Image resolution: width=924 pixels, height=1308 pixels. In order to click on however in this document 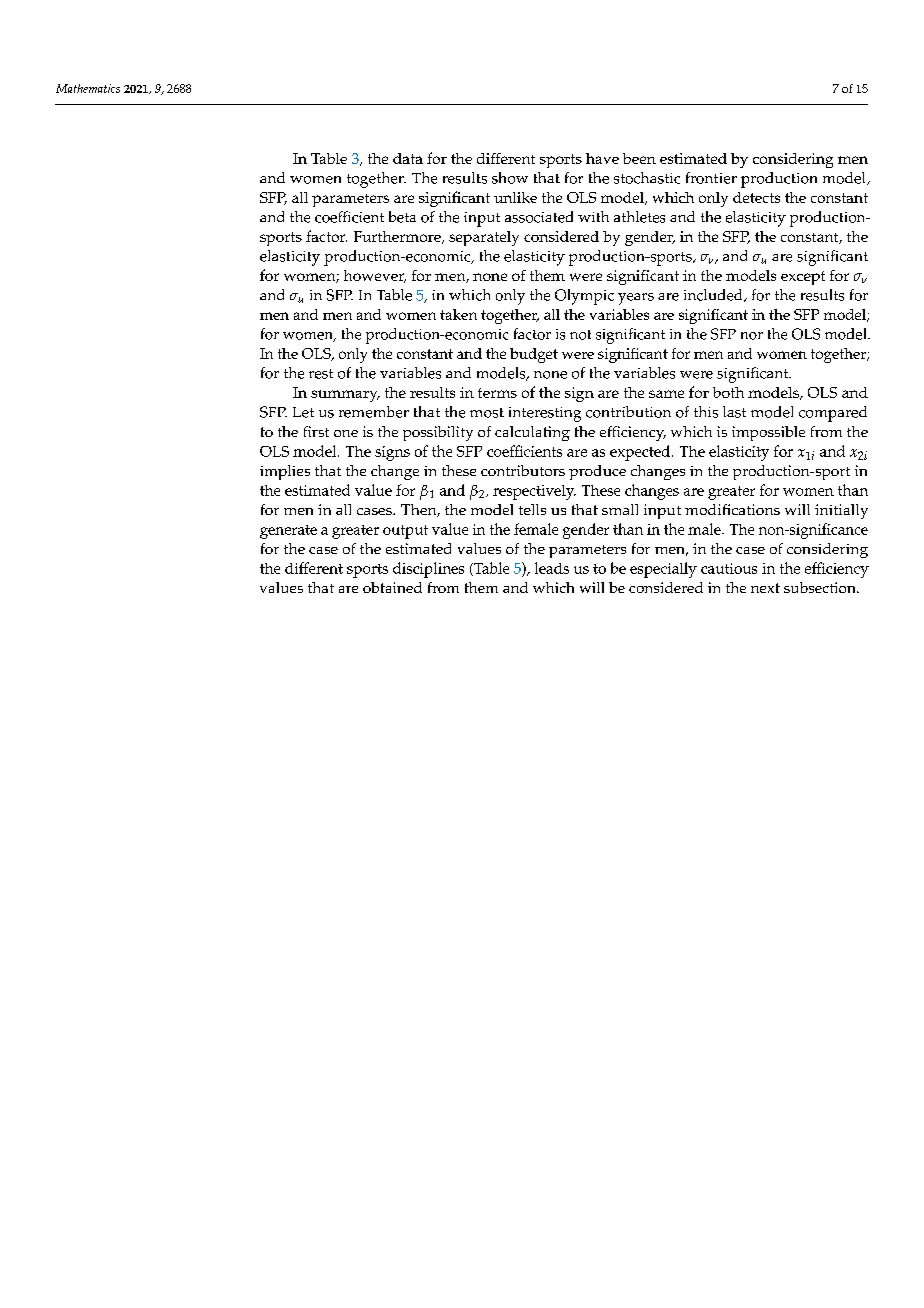, I will do `click(375, 276)`.
